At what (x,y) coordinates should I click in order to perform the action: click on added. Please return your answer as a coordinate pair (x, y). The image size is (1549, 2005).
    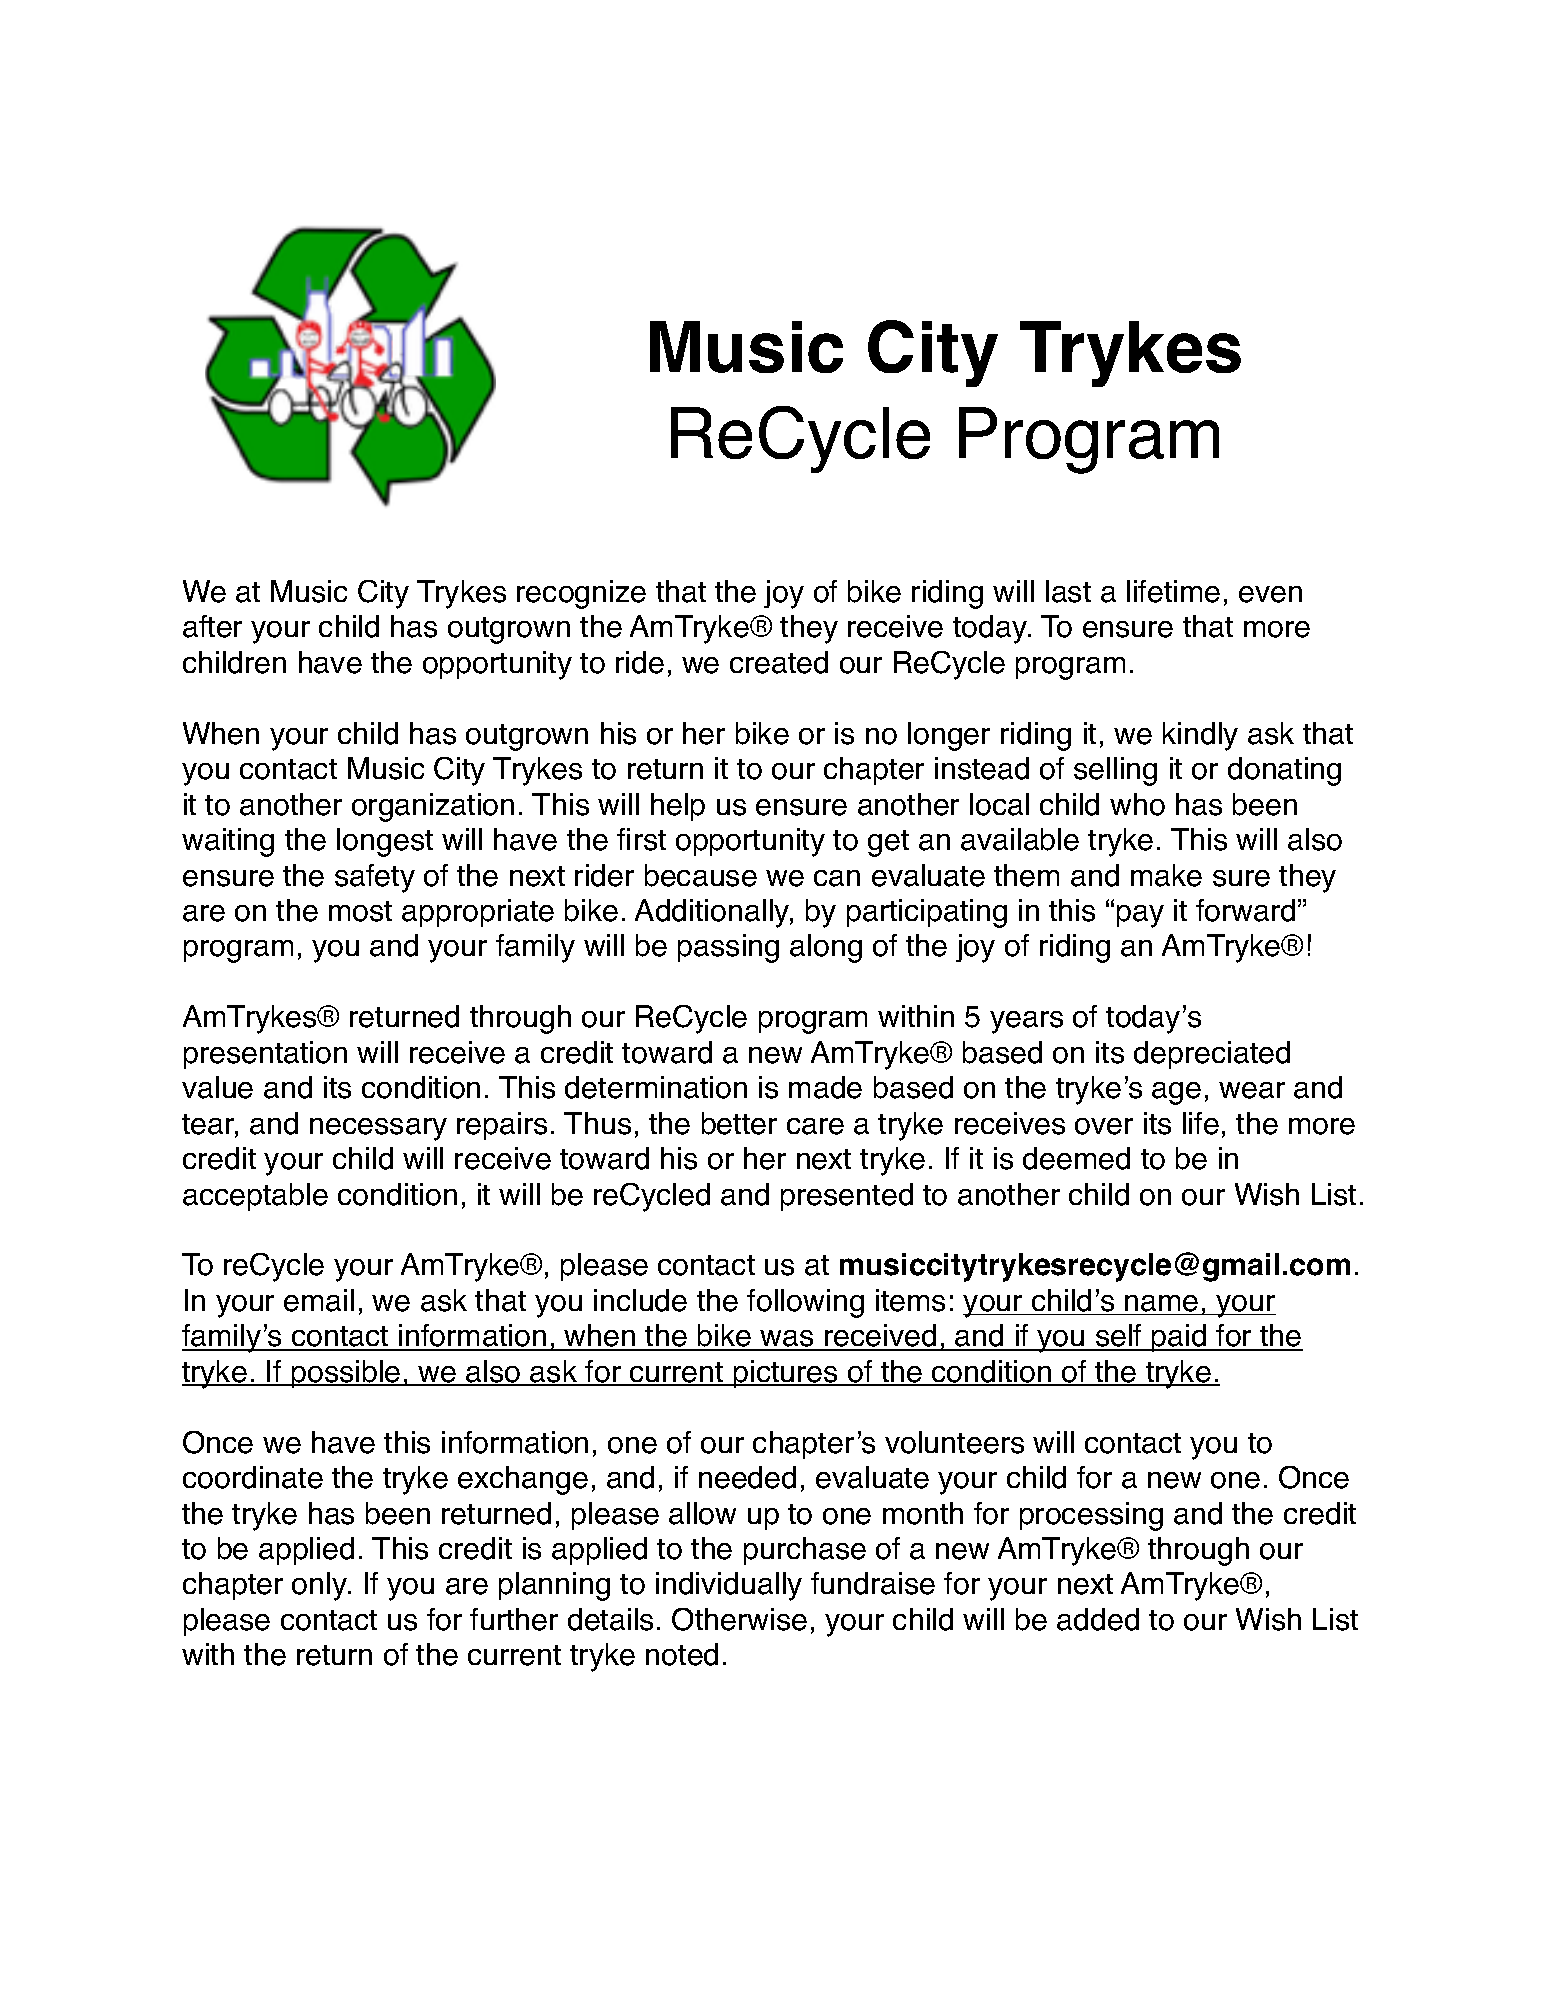
    Looking at the image, I should click on (1098, 1619).
